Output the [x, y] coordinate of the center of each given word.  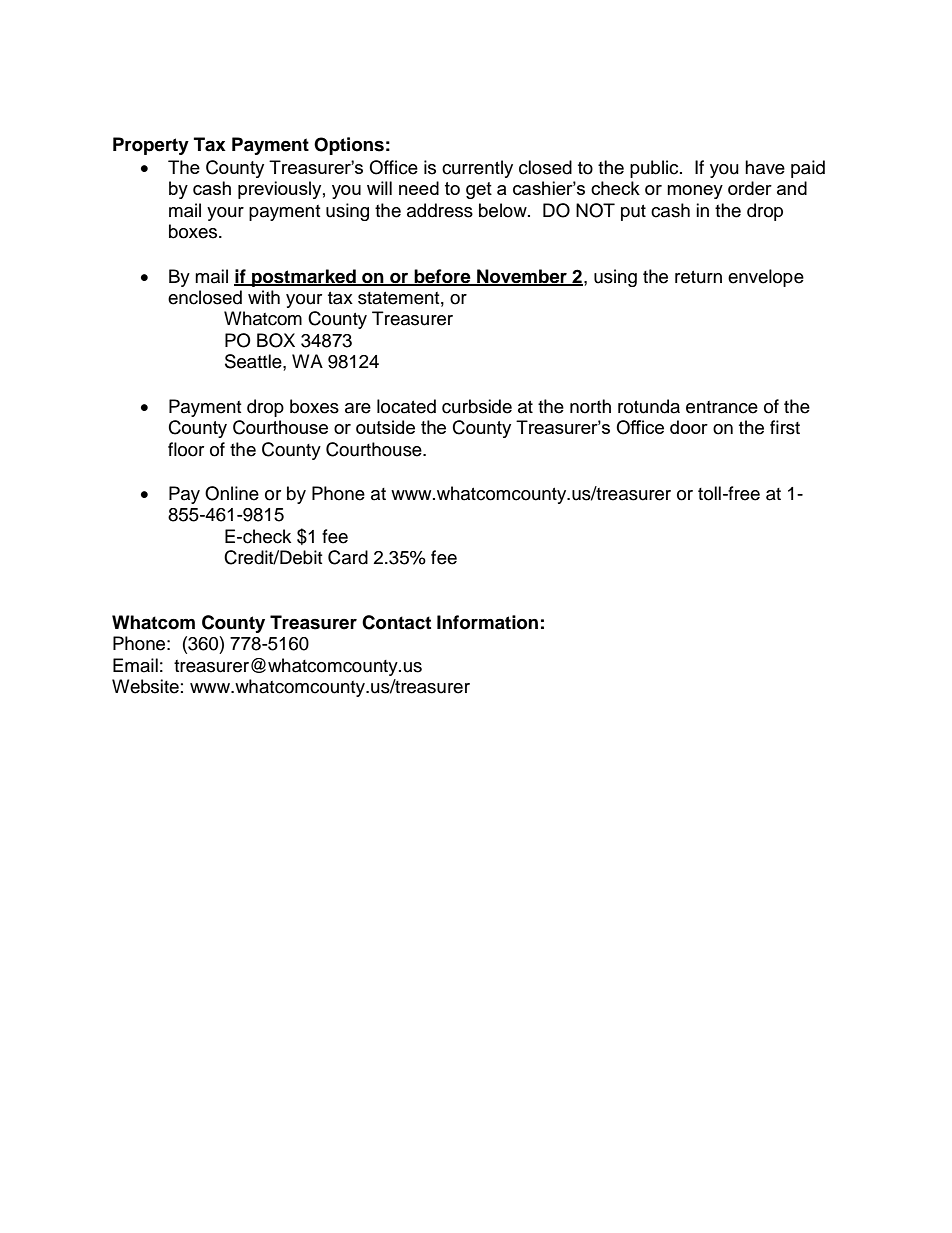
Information [487, 622]
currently [477, 169]
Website [145, 686]
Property [151, 146]
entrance [722, 407]
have [765, 167]
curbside [477, 406]
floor [186, 449]
